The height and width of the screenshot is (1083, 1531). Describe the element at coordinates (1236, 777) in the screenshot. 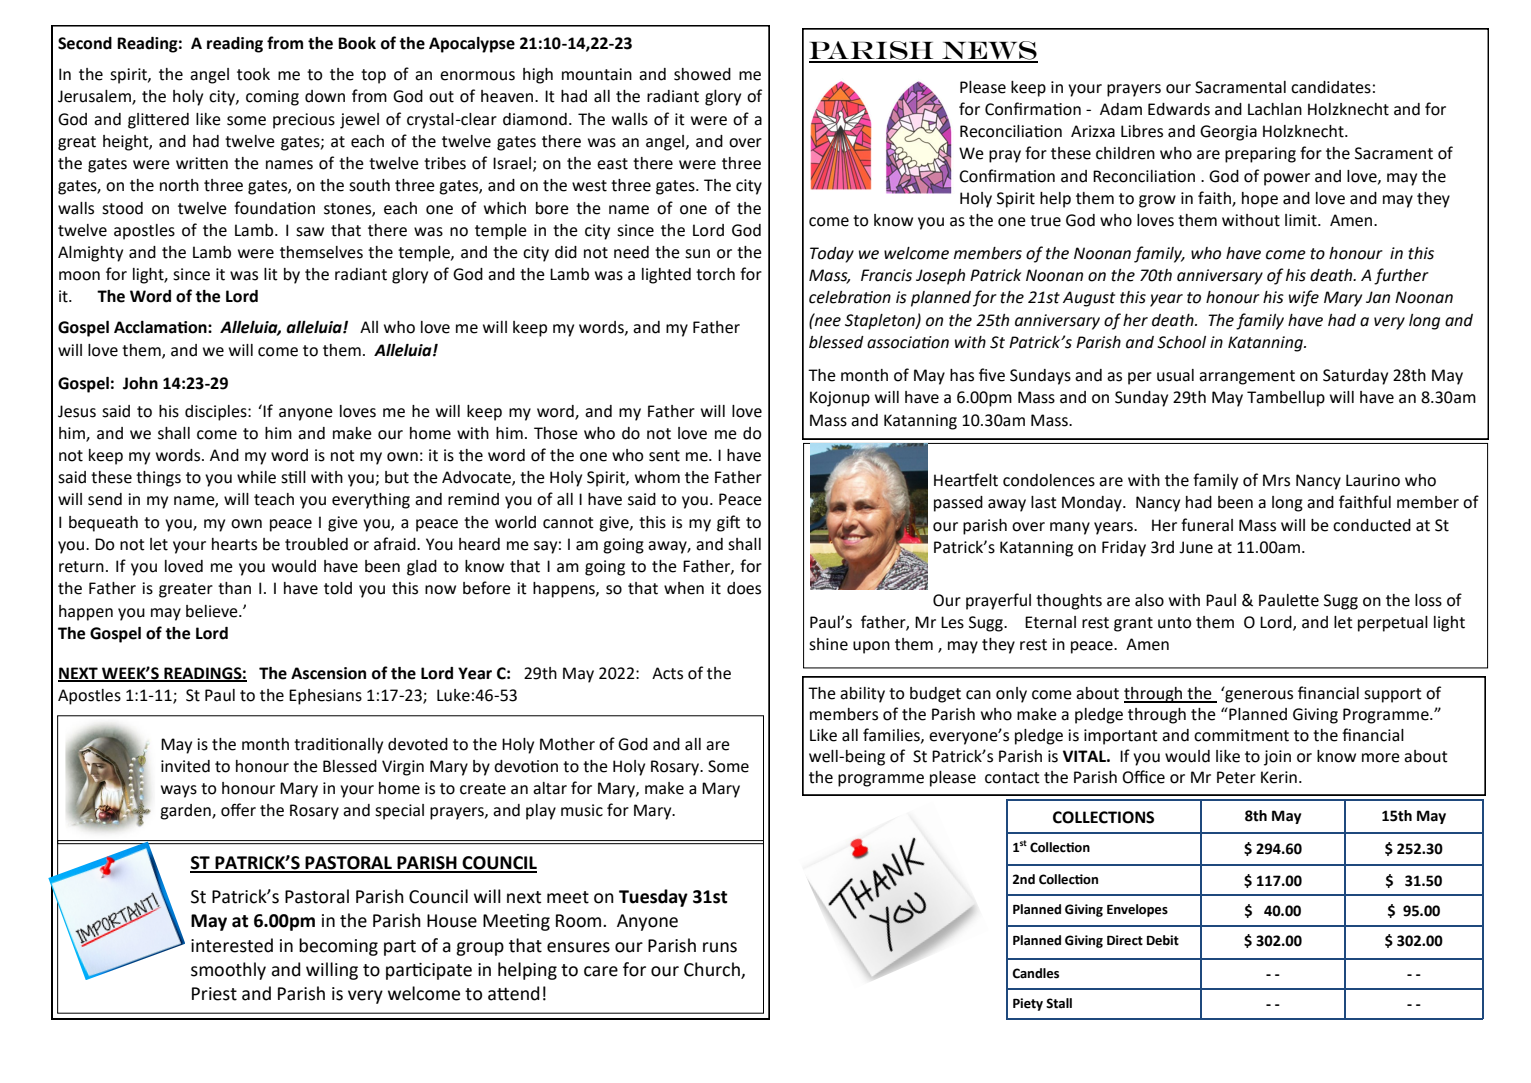

I see `Peter` at that location.
